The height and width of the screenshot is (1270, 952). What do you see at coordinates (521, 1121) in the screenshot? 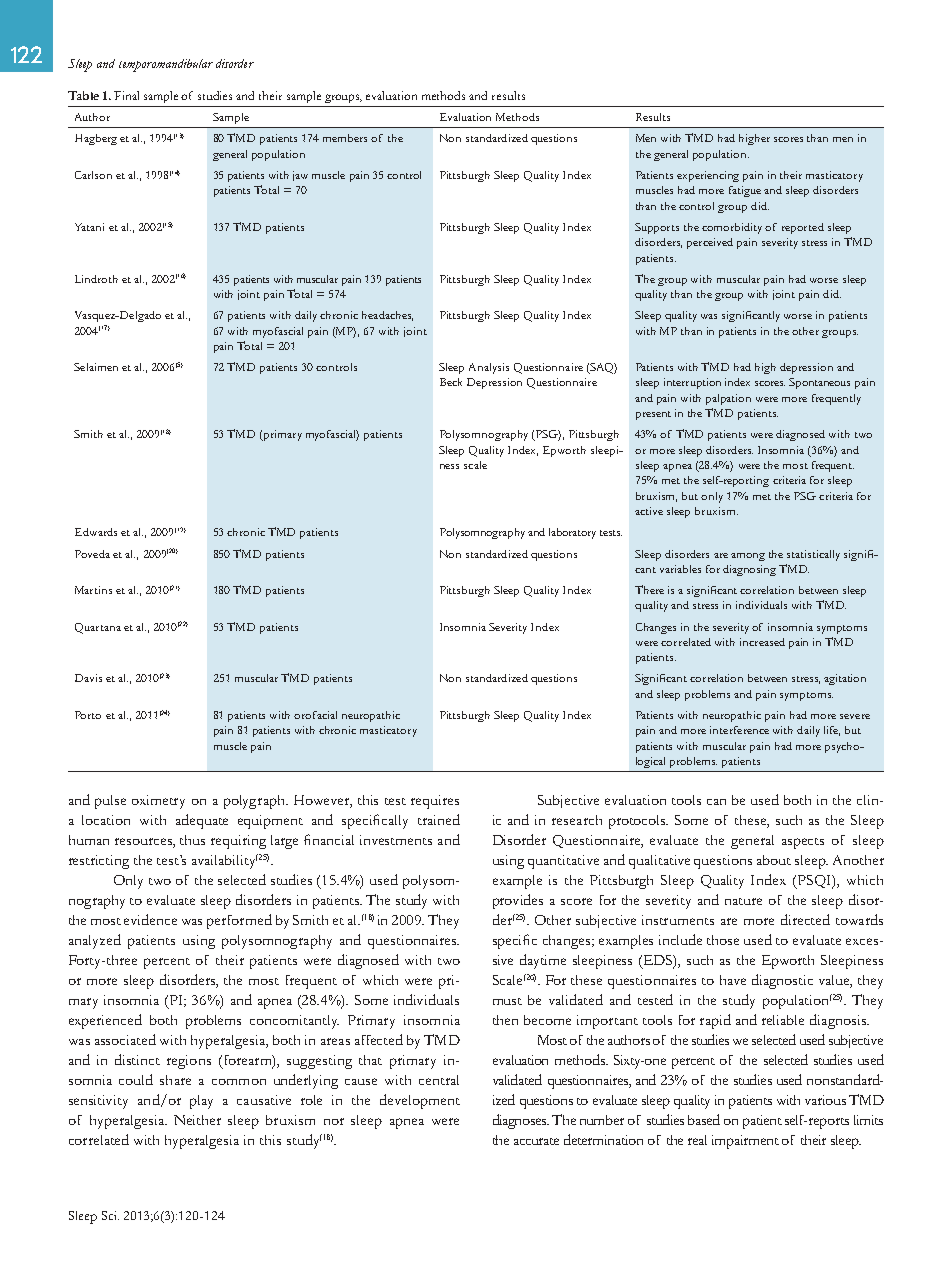
I see `diagnoses` at bounding box center [521, 1121].
